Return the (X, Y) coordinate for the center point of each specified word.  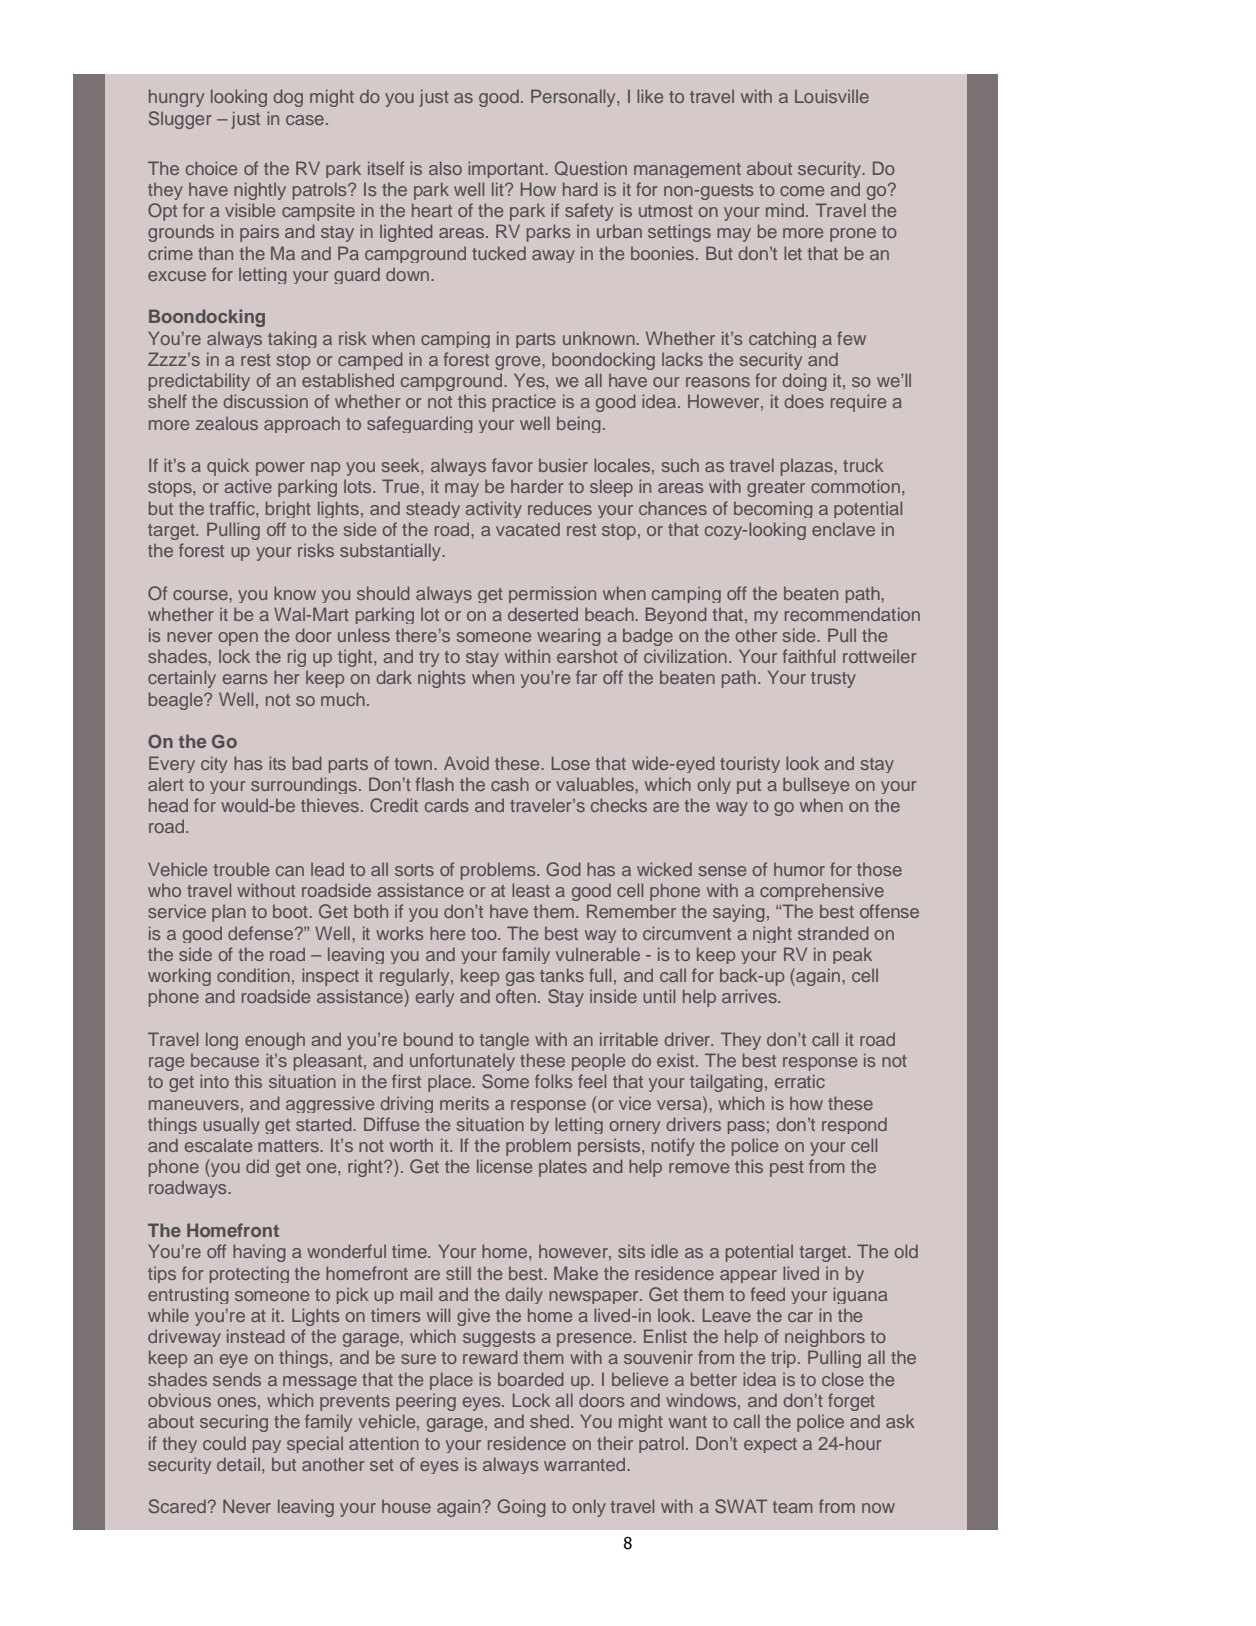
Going (521, 1508)
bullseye (816, 785)
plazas (808, 467)
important (507, 169)
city (214, 764)
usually (231, 1125)
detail (238, 1464)
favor (512, 465)
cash (510, 784)
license (504, 1166)
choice (211, 168)
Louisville (832, 96)
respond (854, 1125)
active (248, 486)
